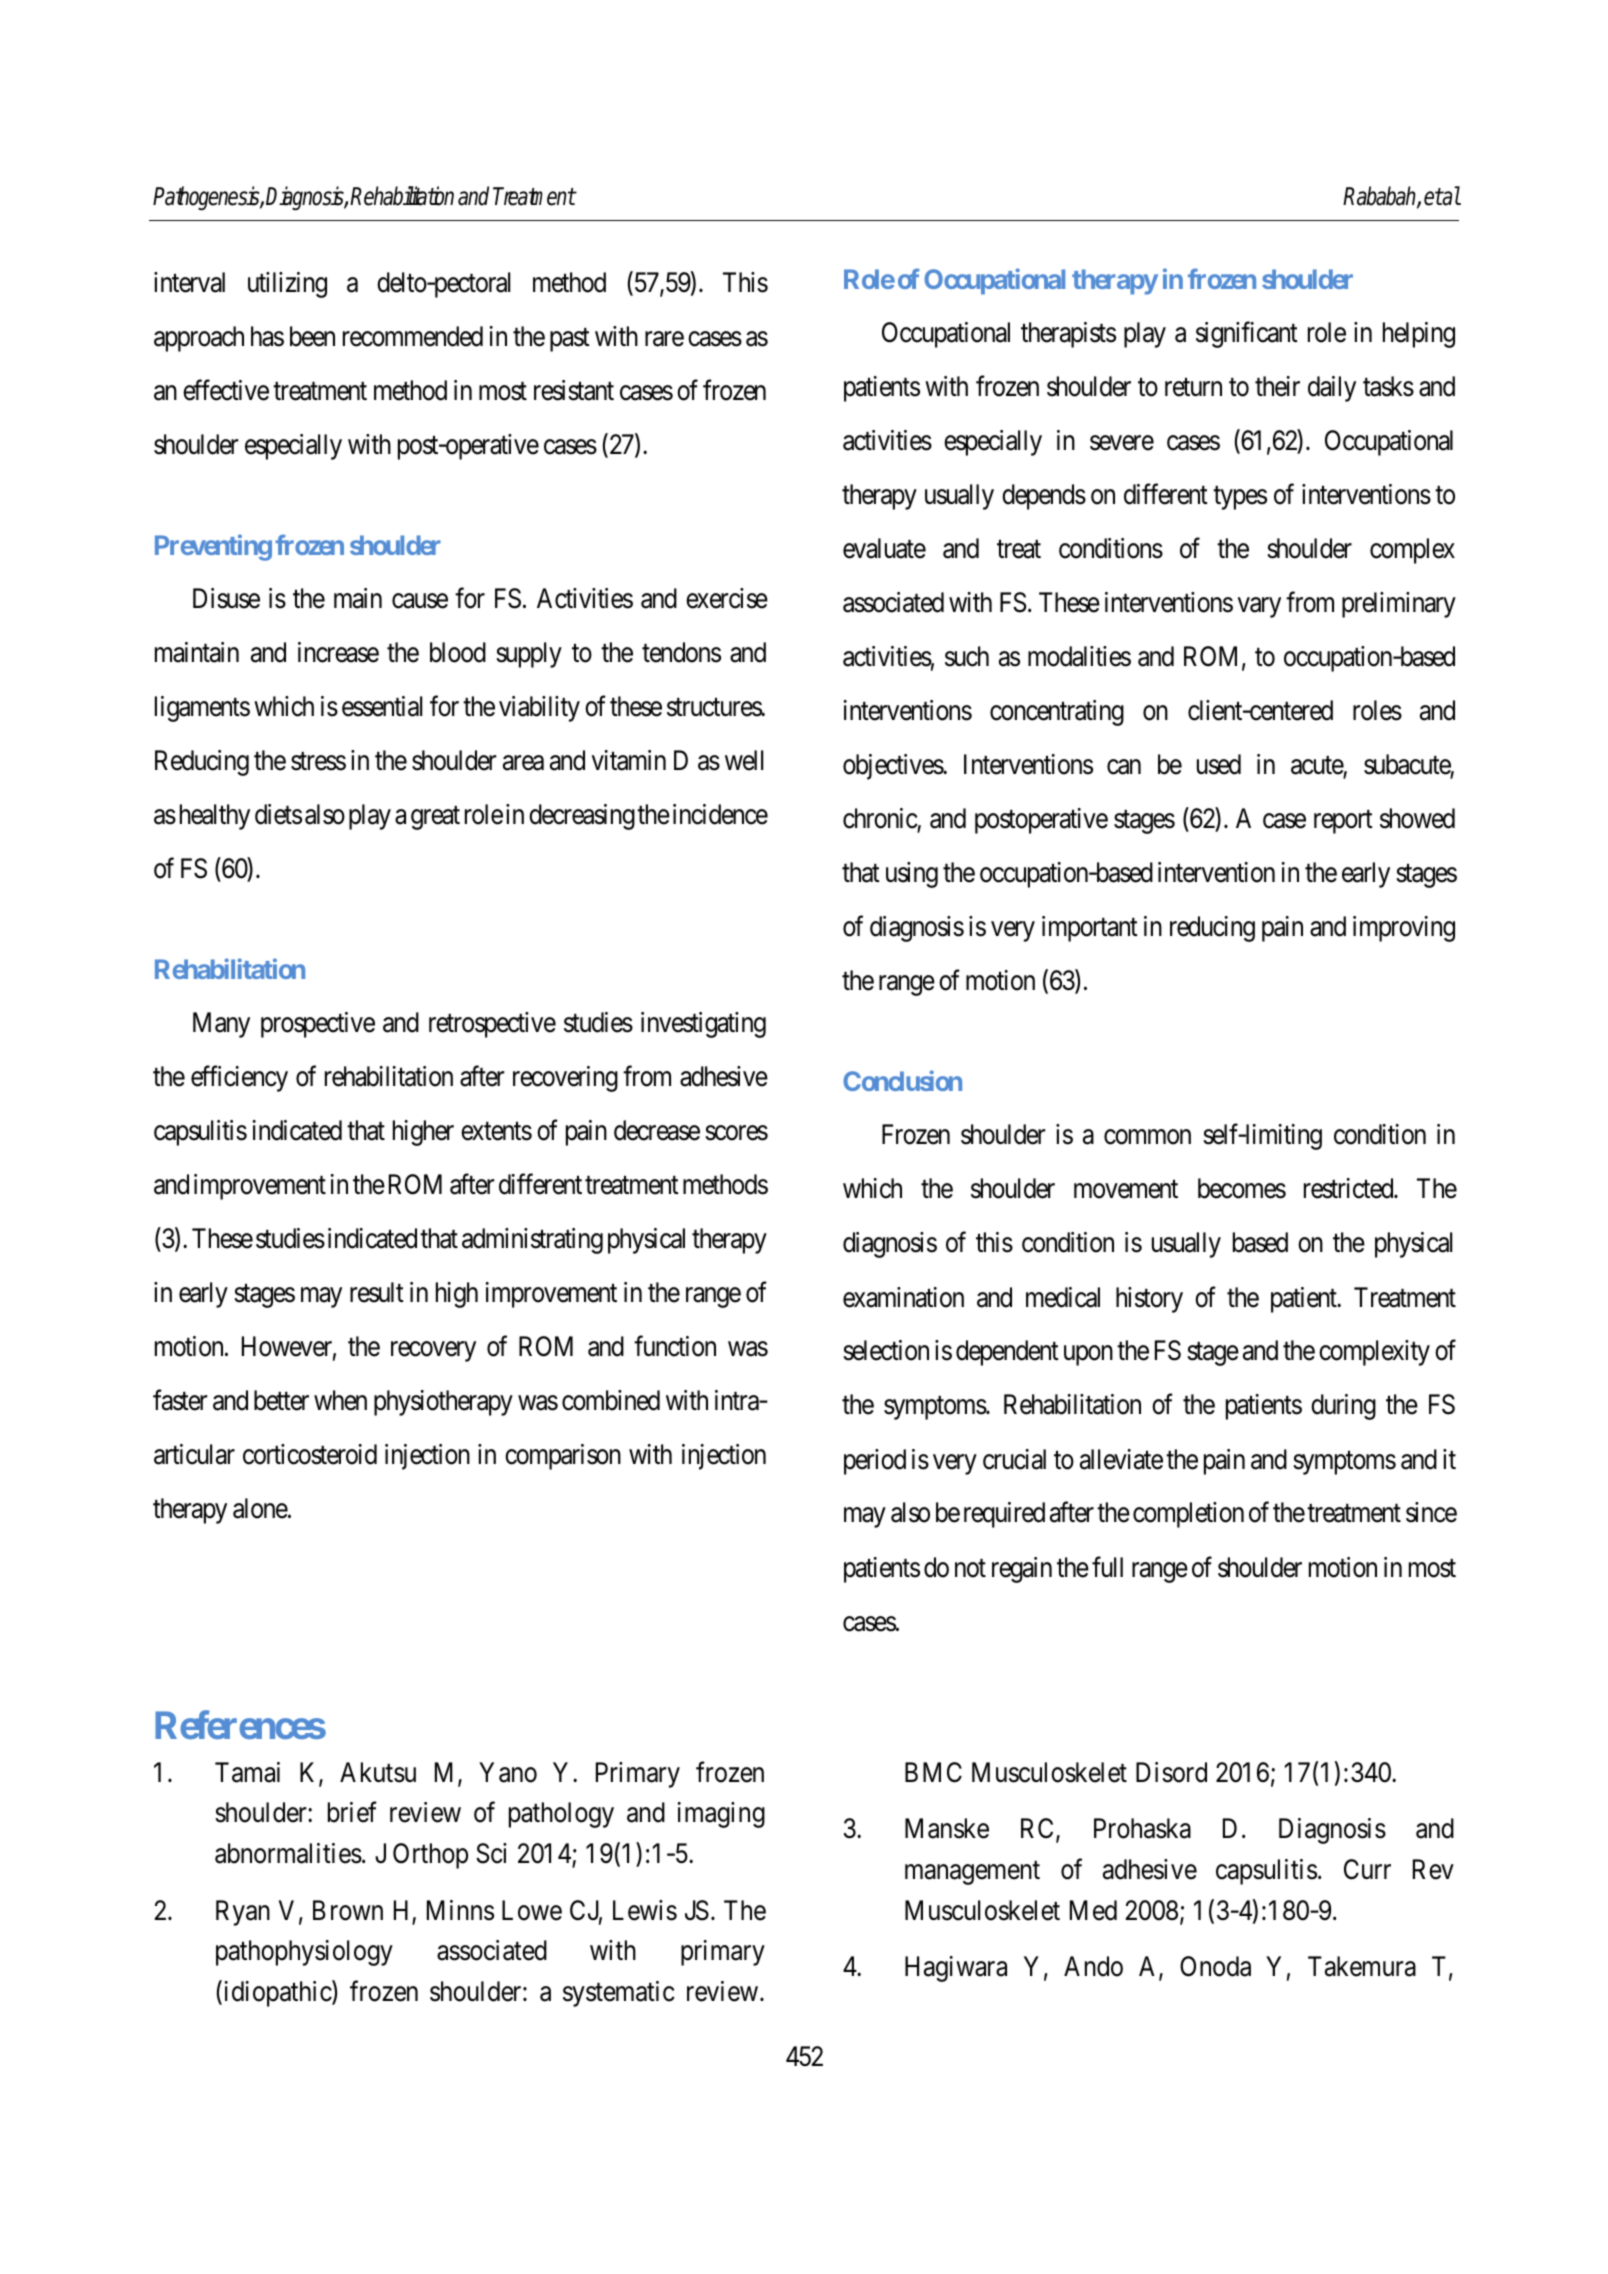 This document has width=1608, height=2274. What do you see at coordinates (312, 336) in the document?
I see `been` at bounding box center [312, 336].
